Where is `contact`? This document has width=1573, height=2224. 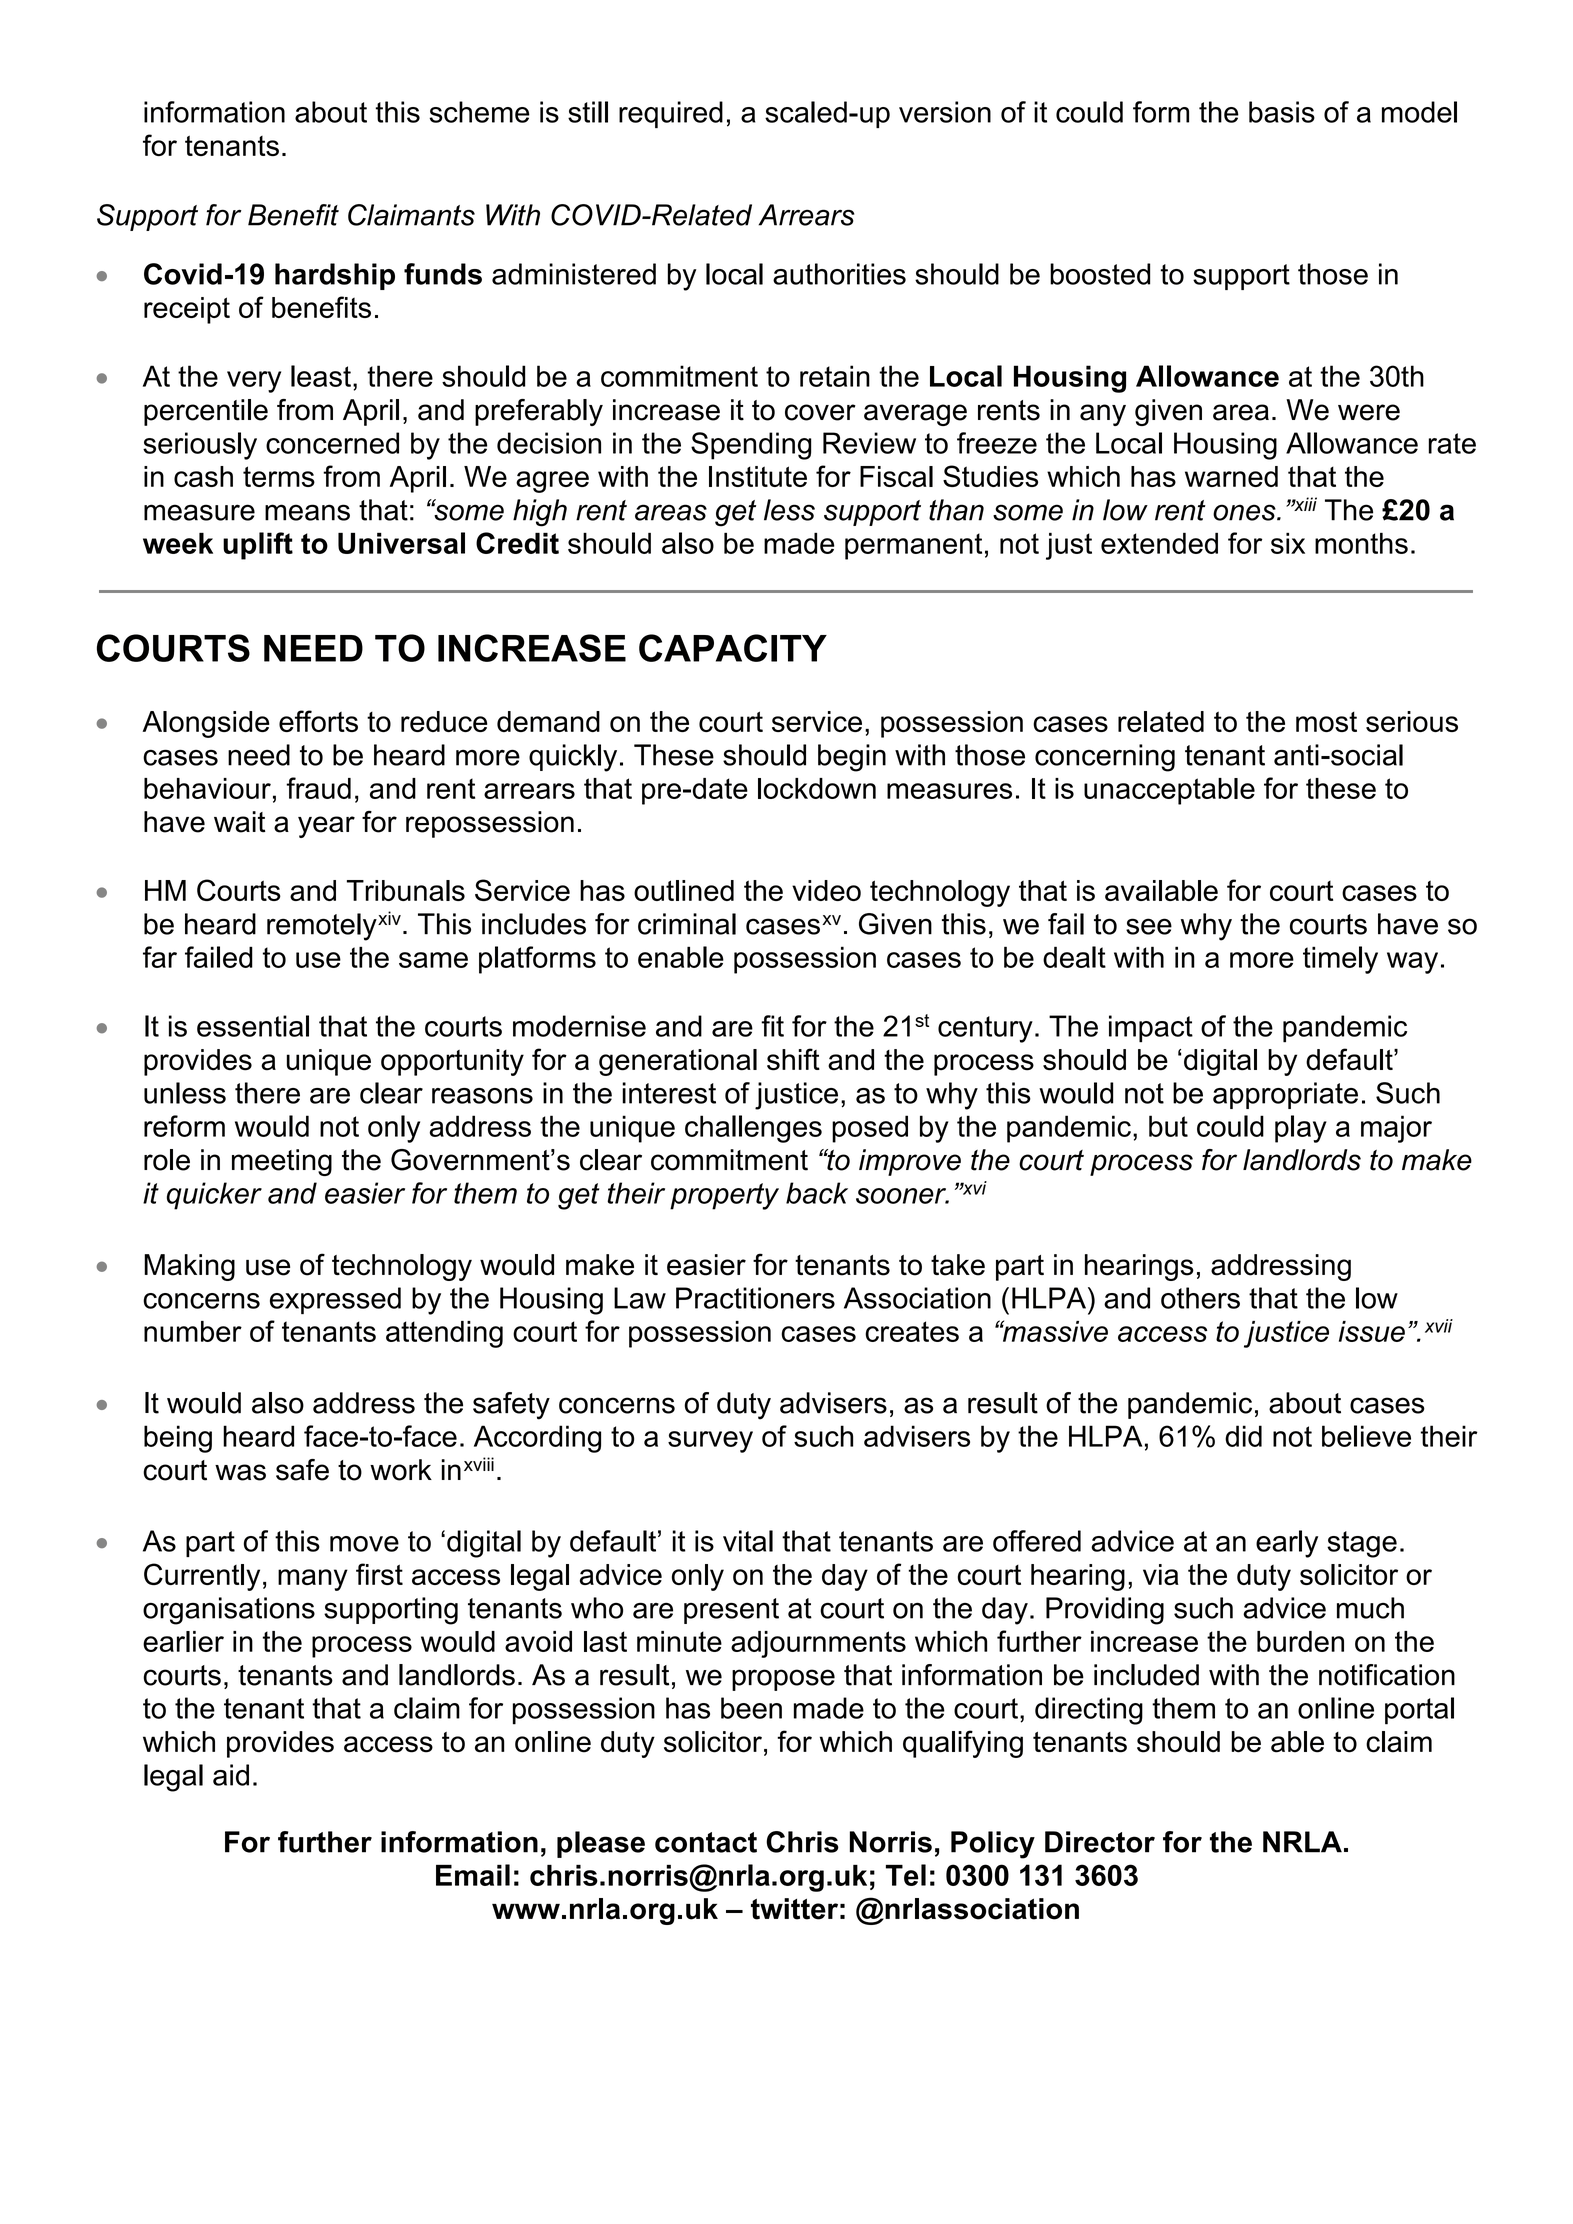 contact is located at coordinates (706, 1842).
